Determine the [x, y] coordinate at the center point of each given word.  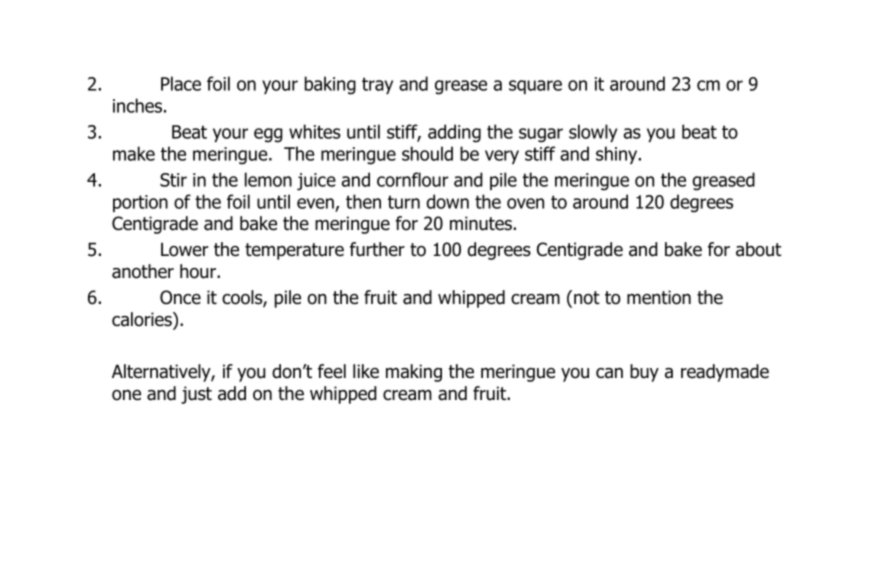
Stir [173, 180]
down [447, 201]
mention [659, 297]
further [377, 249]
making [414, 373]
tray [377, 85]
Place [181, 83]
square [535, 87]
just [196, 395]
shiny [618, 155]
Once [180, 297]
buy [644, 373]
